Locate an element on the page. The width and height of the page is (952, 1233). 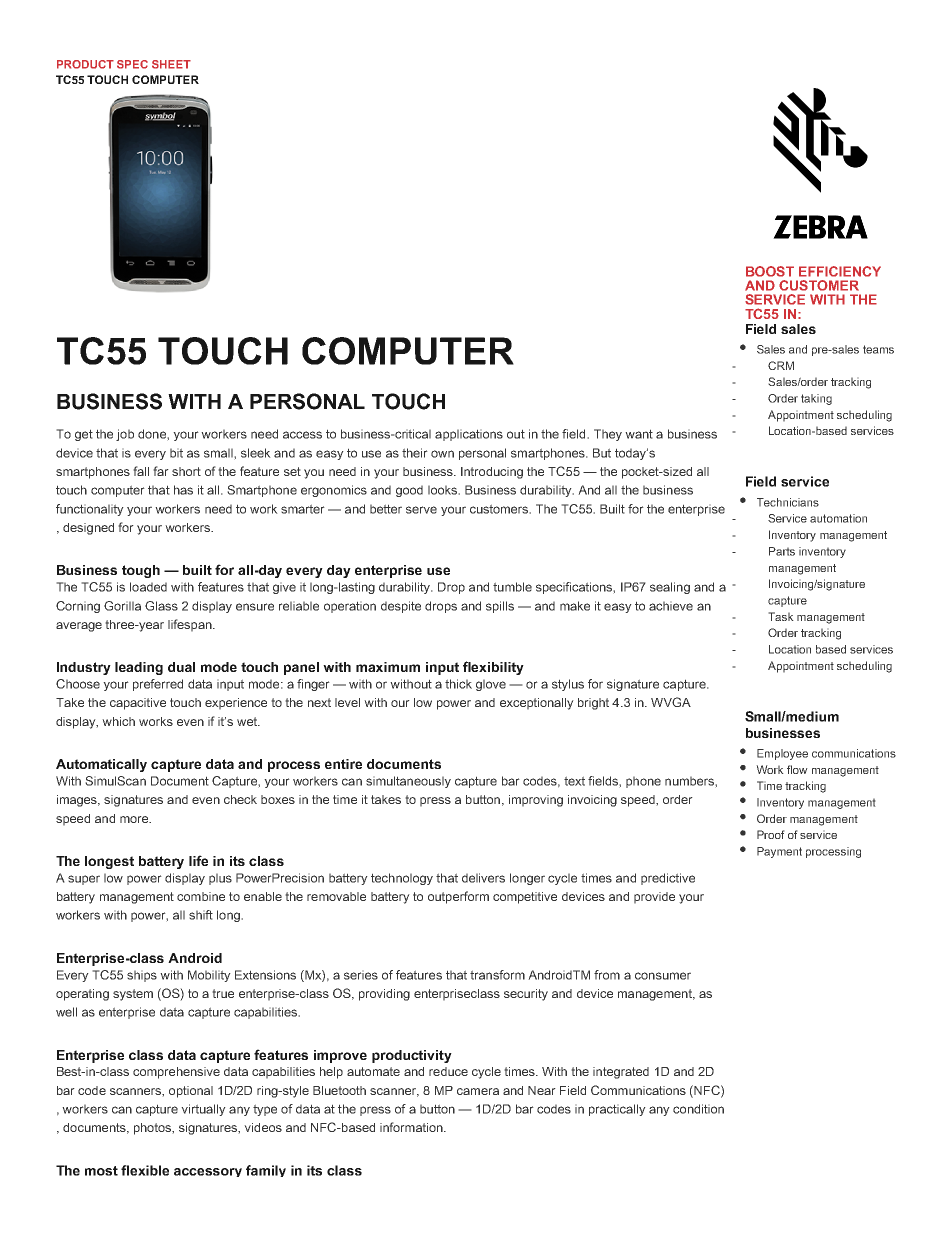
taking is located at coordinates (816, 399).
